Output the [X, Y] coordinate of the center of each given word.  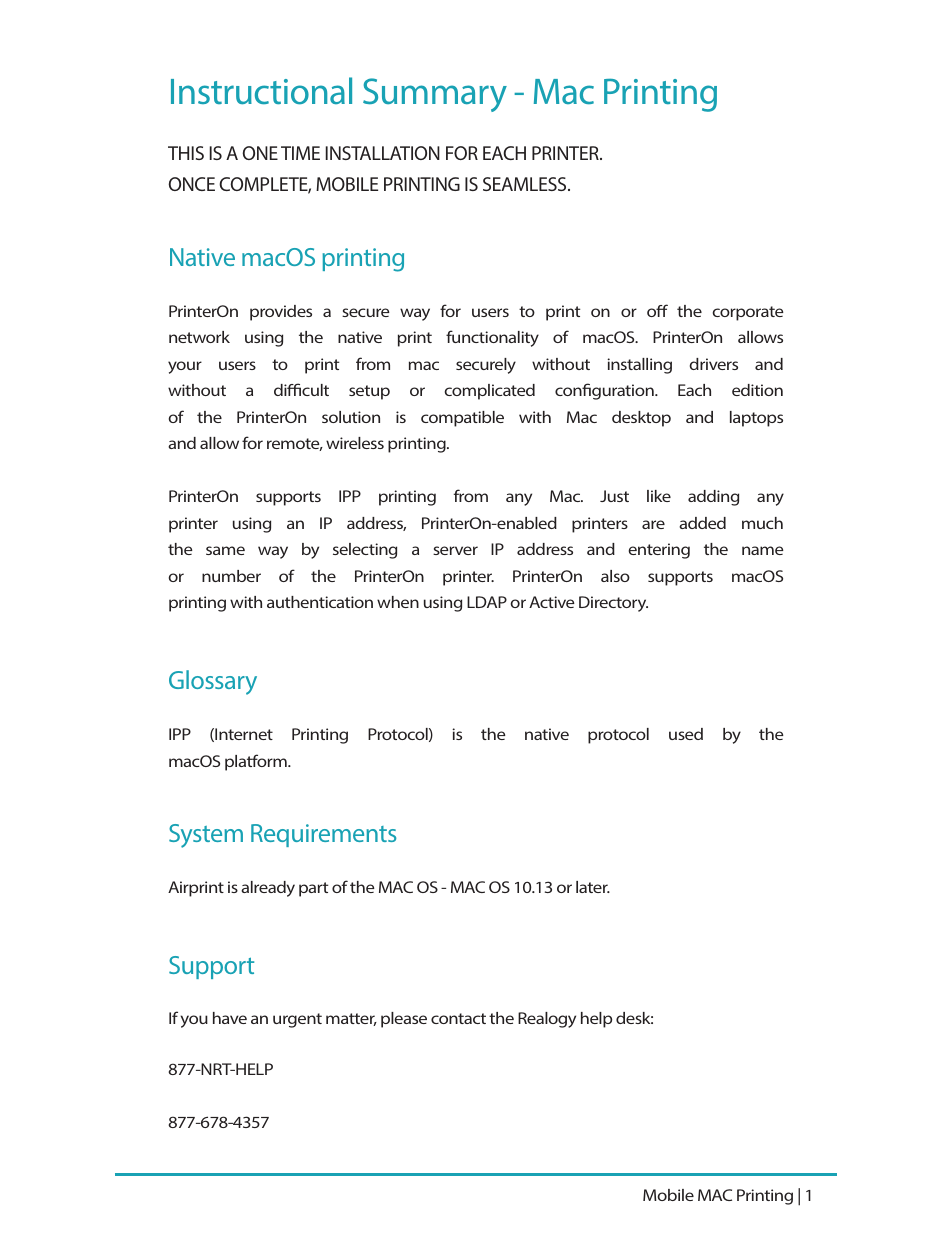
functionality [492, 338]
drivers [714, 364]
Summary [435, 95]
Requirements [323, 835]
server [455, 550]
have [230, 1018]
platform [257, 762]
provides [281, 313]
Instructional [261, 91]
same [225, 550]
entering [659, 551]
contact [458, 1018]
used [686, 734]
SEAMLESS [526, 184]
